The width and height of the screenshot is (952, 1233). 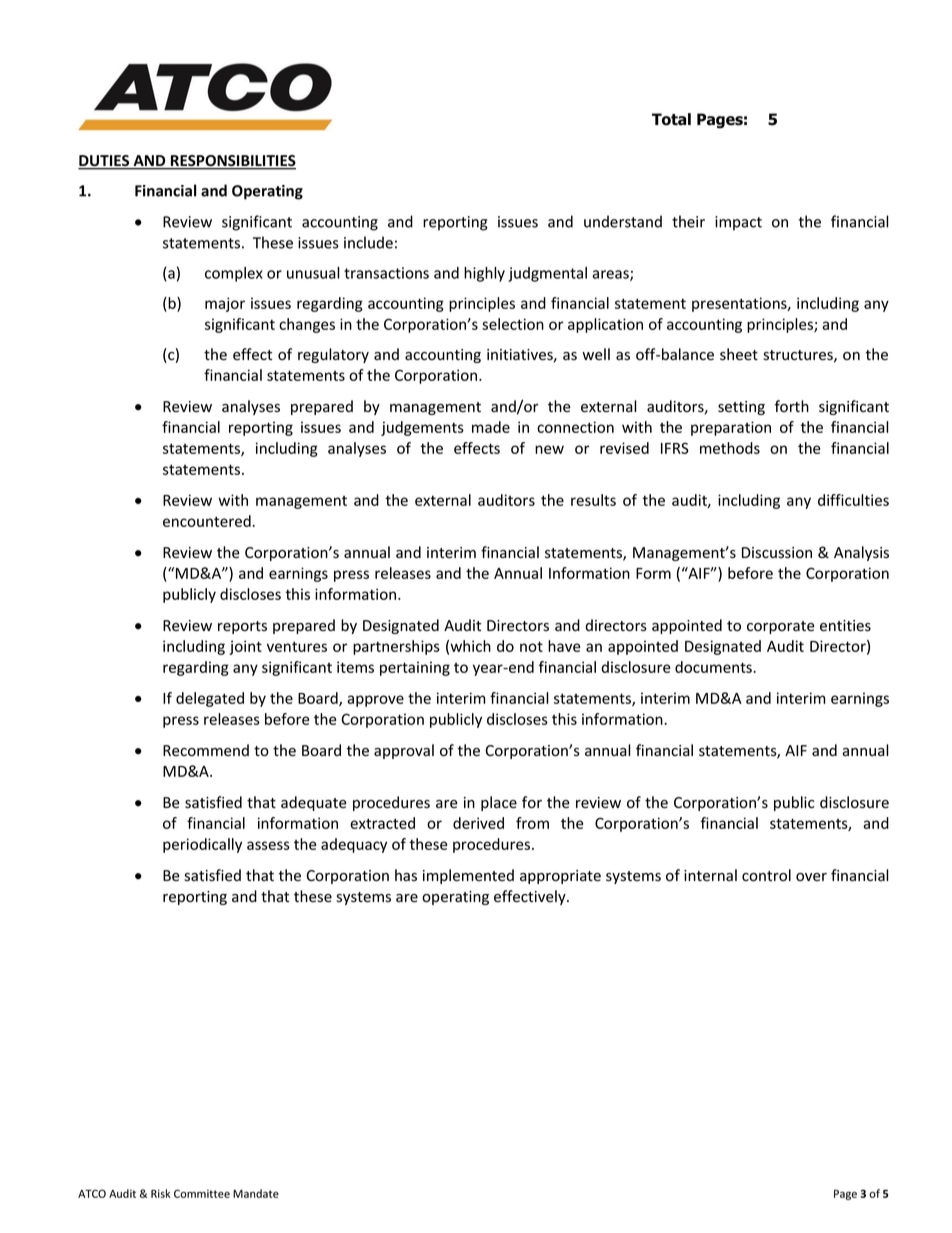 What do you see at coordinates (245, 647) in the screenshot?
I see `joint` at bounding box center [245, 647].
